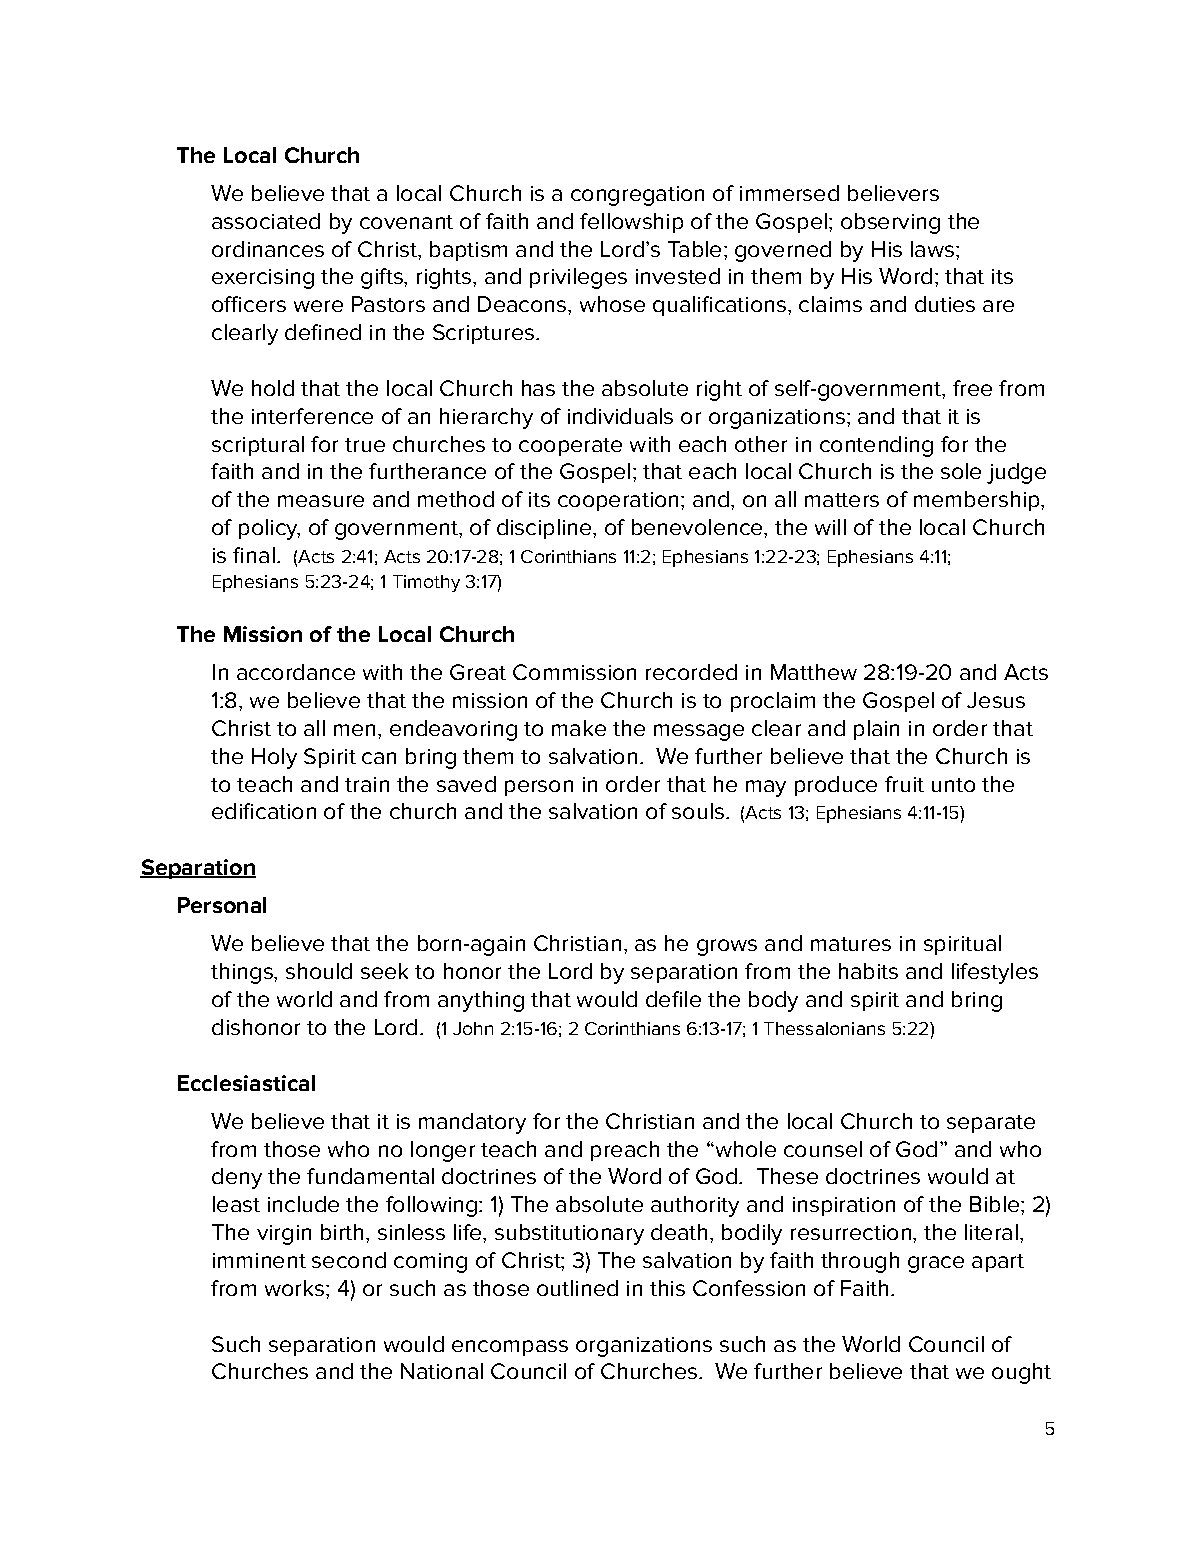 This image has width=1196, height=1548. Describe the element at coordinates (932, 249) in the image. I see `laws` at that location.
